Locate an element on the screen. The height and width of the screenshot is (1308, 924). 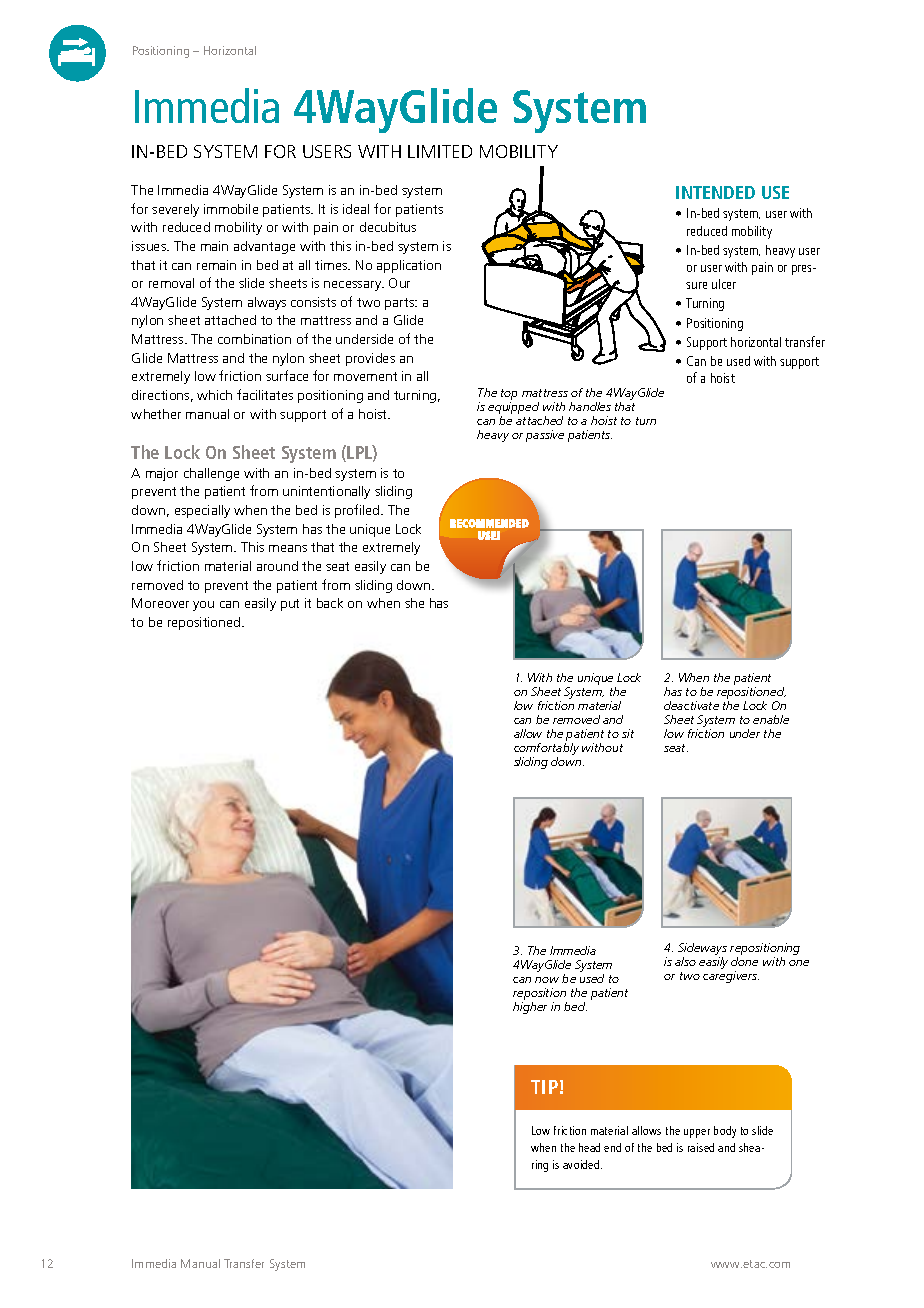
profiled is located at coordinates (358, 511).
